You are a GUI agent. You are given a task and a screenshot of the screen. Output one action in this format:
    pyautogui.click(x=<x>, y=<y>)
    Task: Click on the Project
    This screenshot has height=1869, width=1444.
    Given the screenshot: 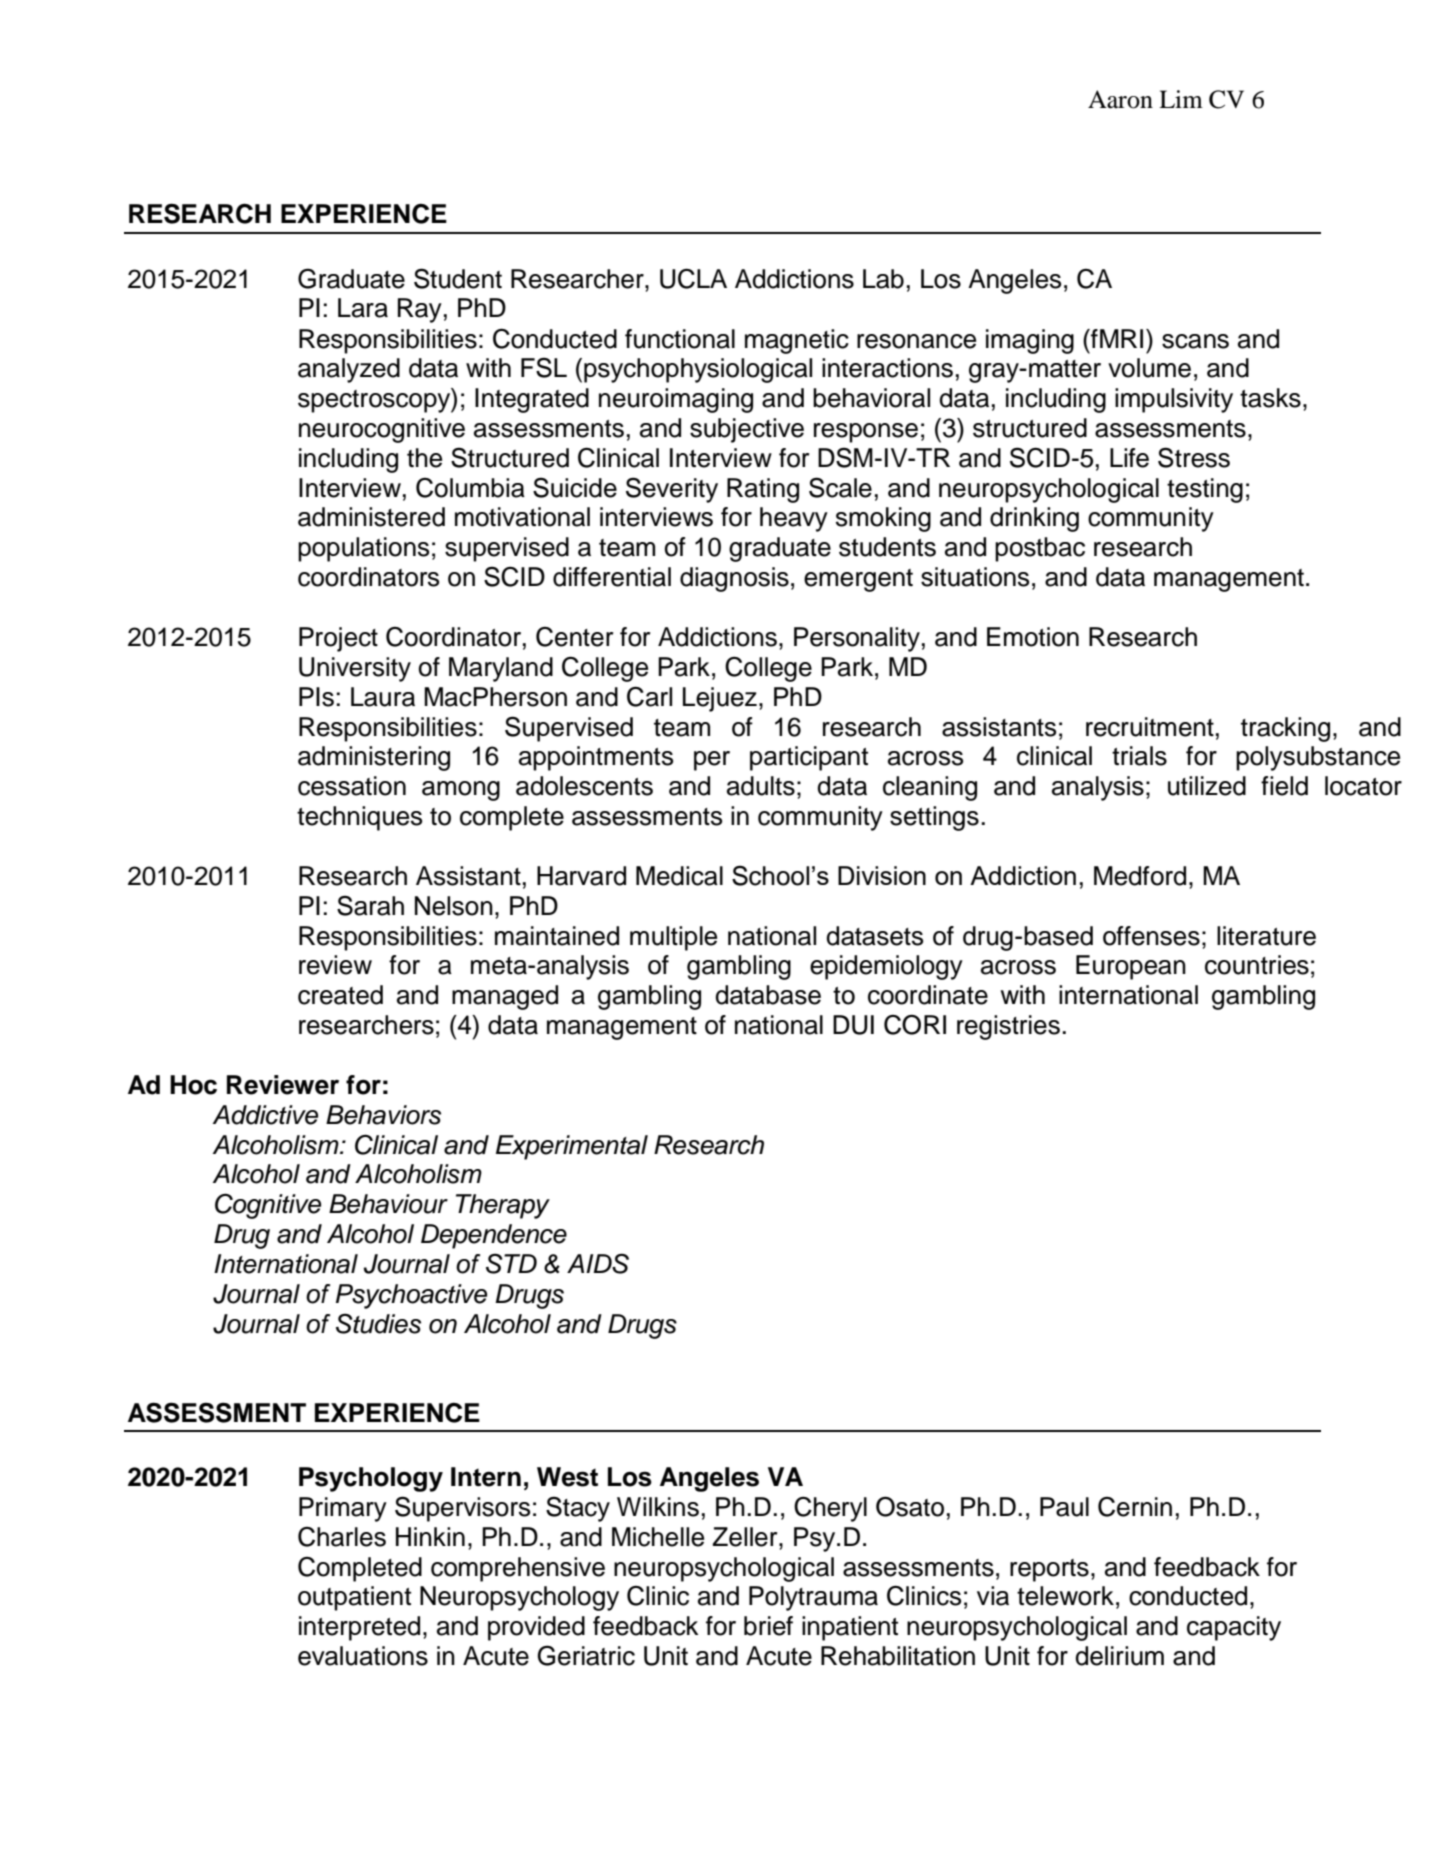 What is the action you would take?
    pyautogui.click(x=338, y=639)
